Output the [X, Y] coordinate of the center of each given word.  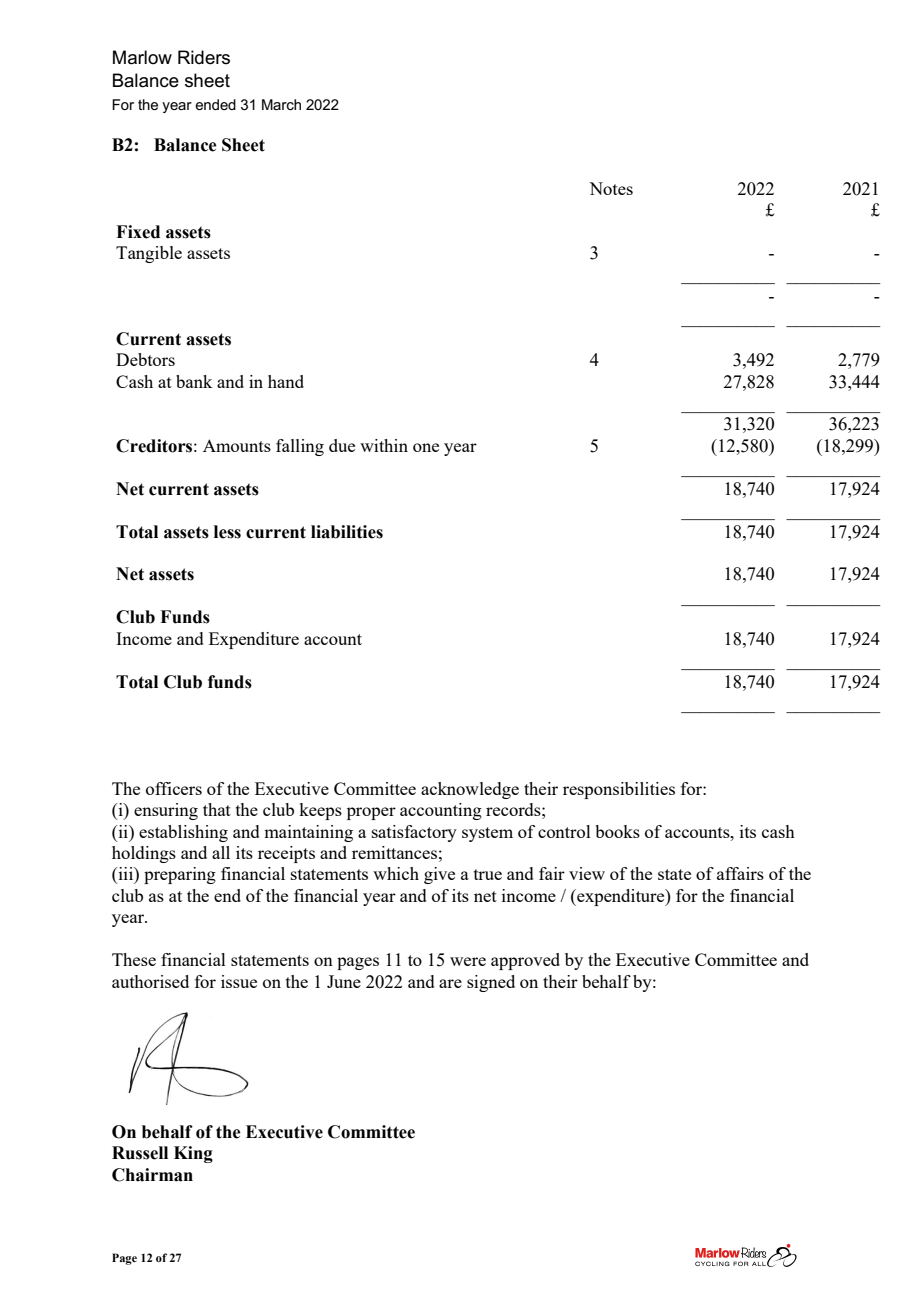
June [344, 981]
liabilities [347, 532]
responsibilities [619, 790]
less [227, 532]
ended [215, 104]
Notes [611, 188]
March [281, 104]
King [193, 1154]
